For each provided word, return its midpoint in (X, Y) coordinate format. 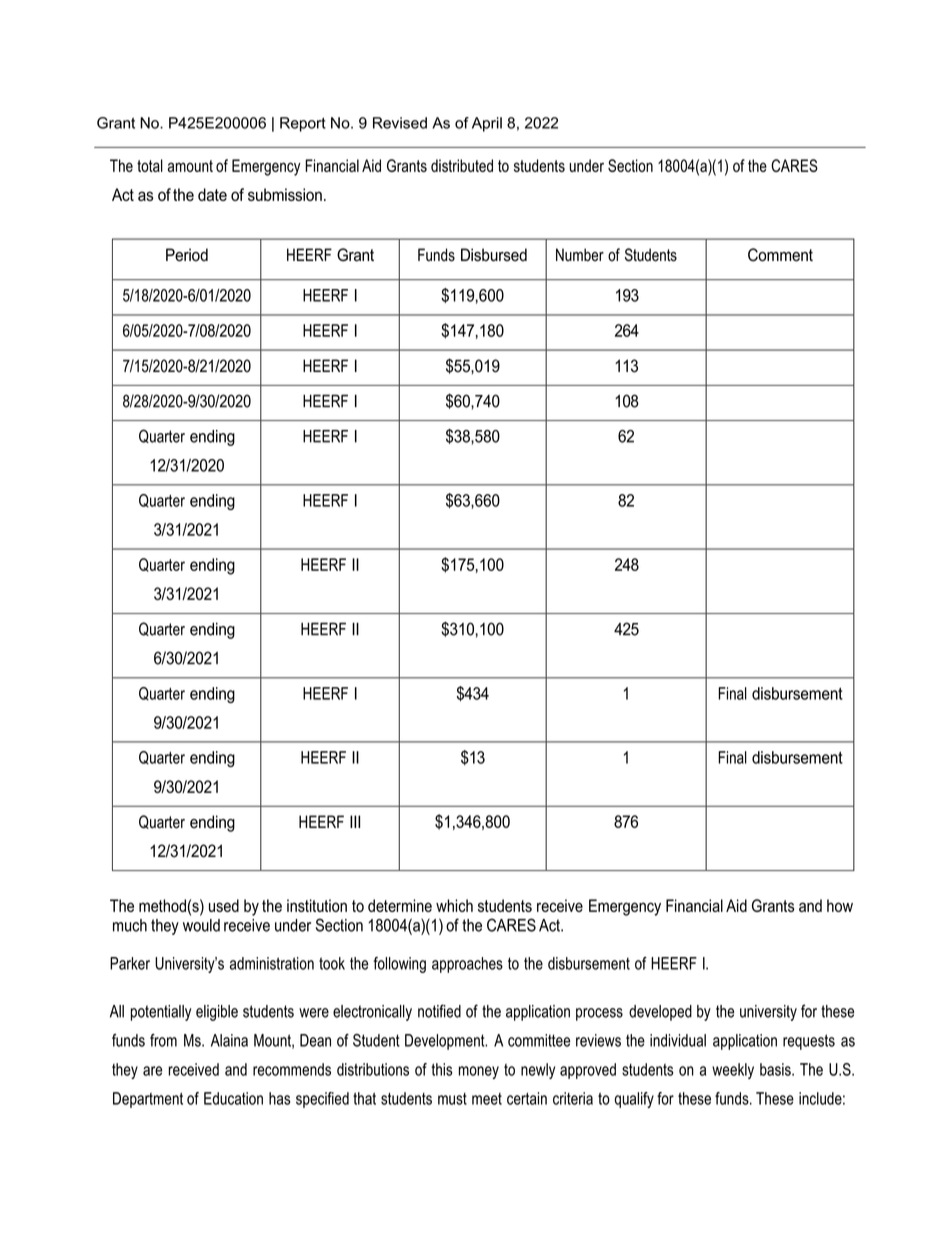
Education (233, 1098)
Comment (780, 255)
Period (187, 255)
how (840, 905)
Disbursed (494, 255)
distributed (462, 165)
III (355, 821)
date (212, 194)
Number (580, 255)
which (454, 905)
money (479, 1072)
